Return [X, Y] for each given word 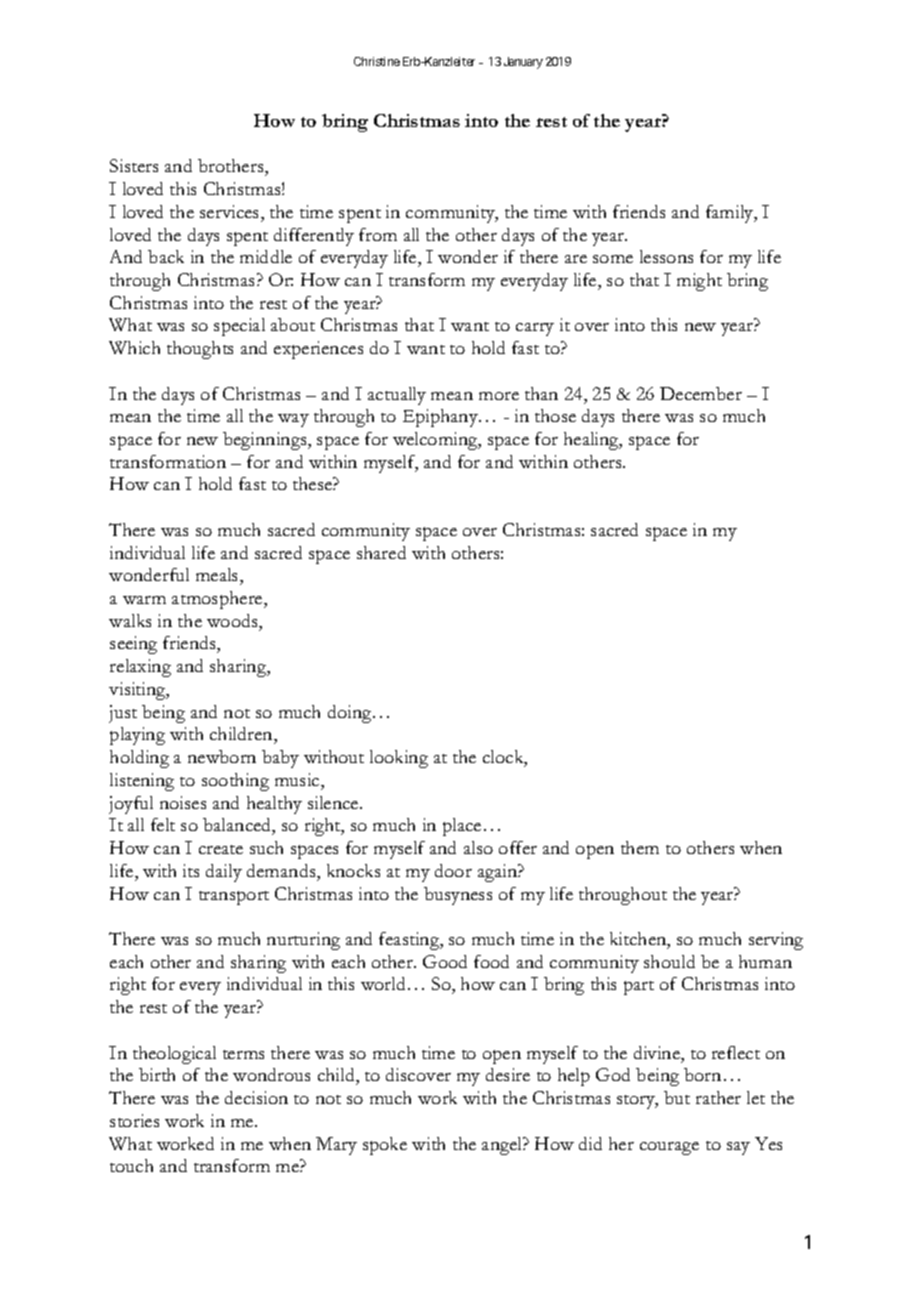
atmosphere [218, 600]
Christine [377, 61]
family [731, 214]
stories [134, 1120]
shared [381, 552]
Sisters [134, 165]
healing [592, 441]
